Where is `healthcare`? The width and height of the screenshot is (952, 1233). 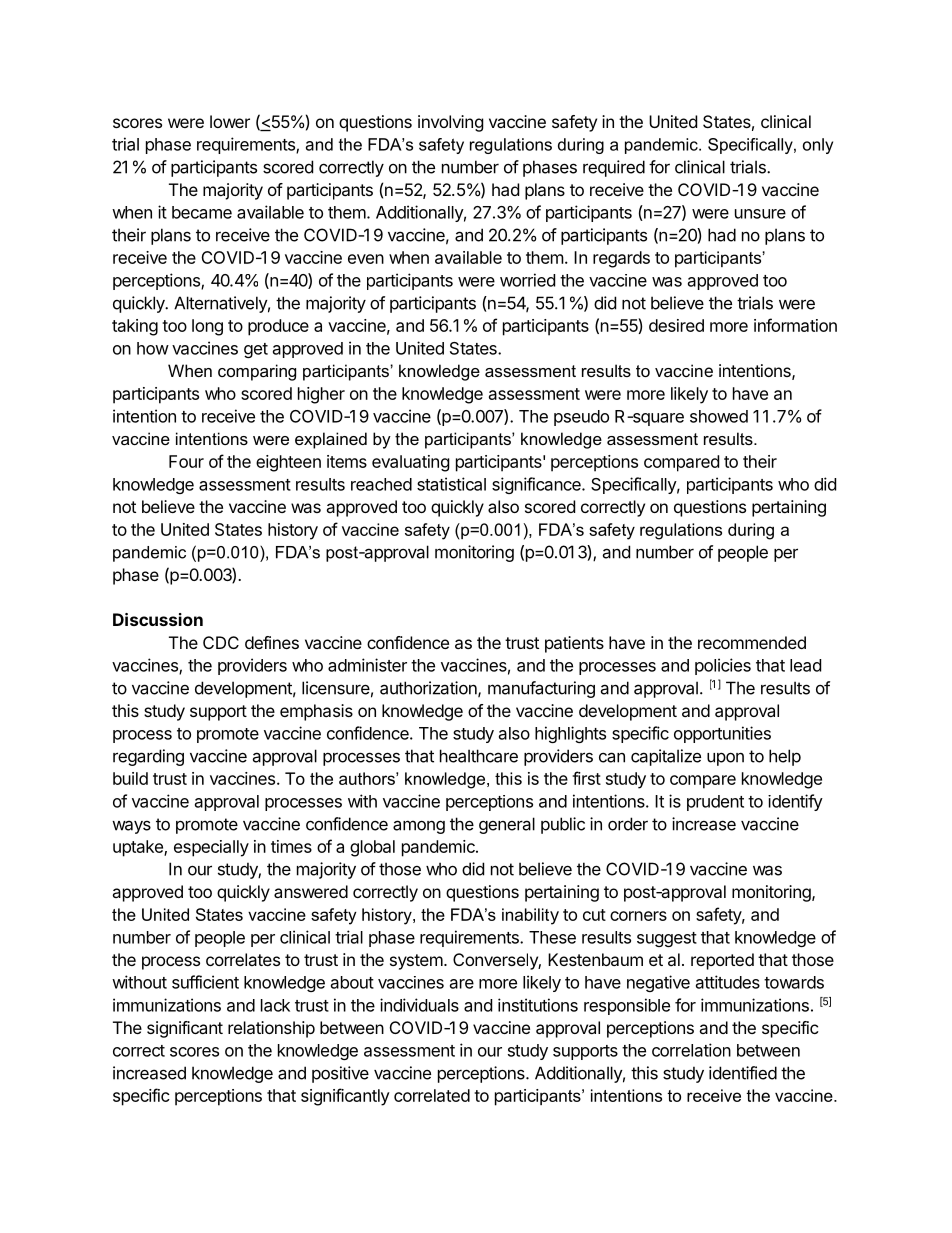 healthcare is located at coordinates (479, 756).
